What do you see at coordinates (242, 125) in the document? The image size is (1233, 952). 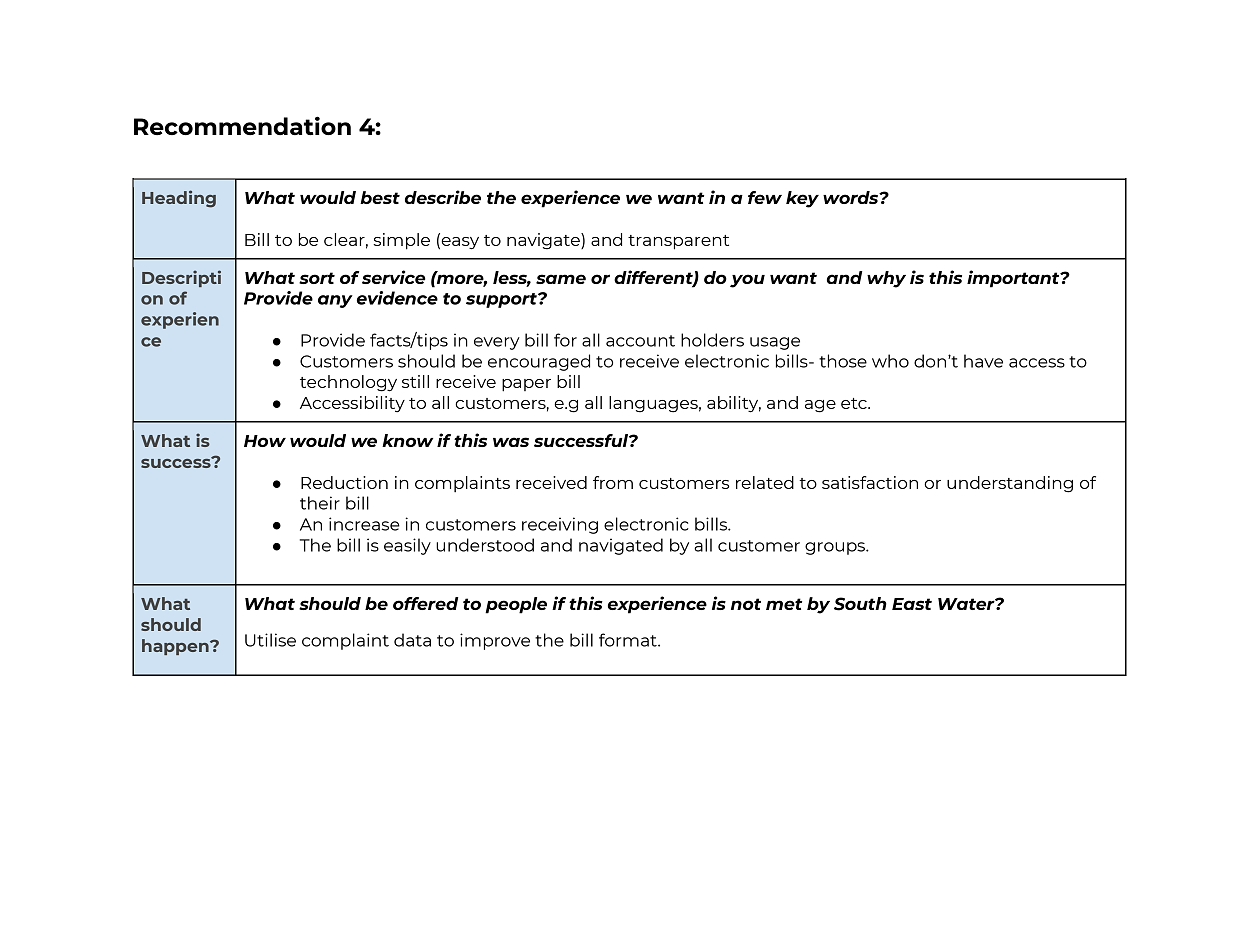 I see `Recommendation` at bounding box center [242, 125].
